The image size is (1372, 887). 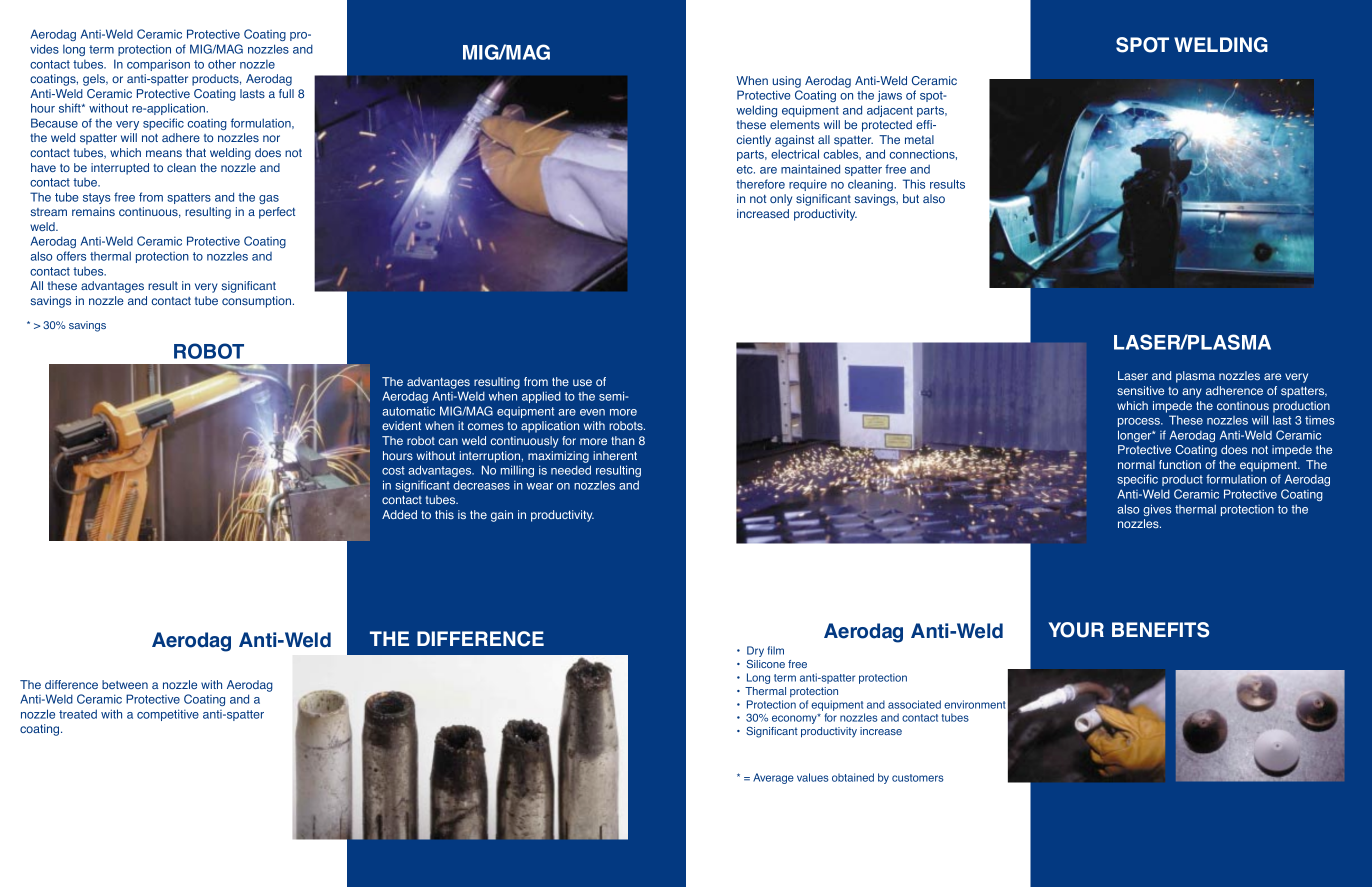 What do you see at coordinates (755, 651) in the screenshot?
I see `Dry` at bounding box center [755, 651].
